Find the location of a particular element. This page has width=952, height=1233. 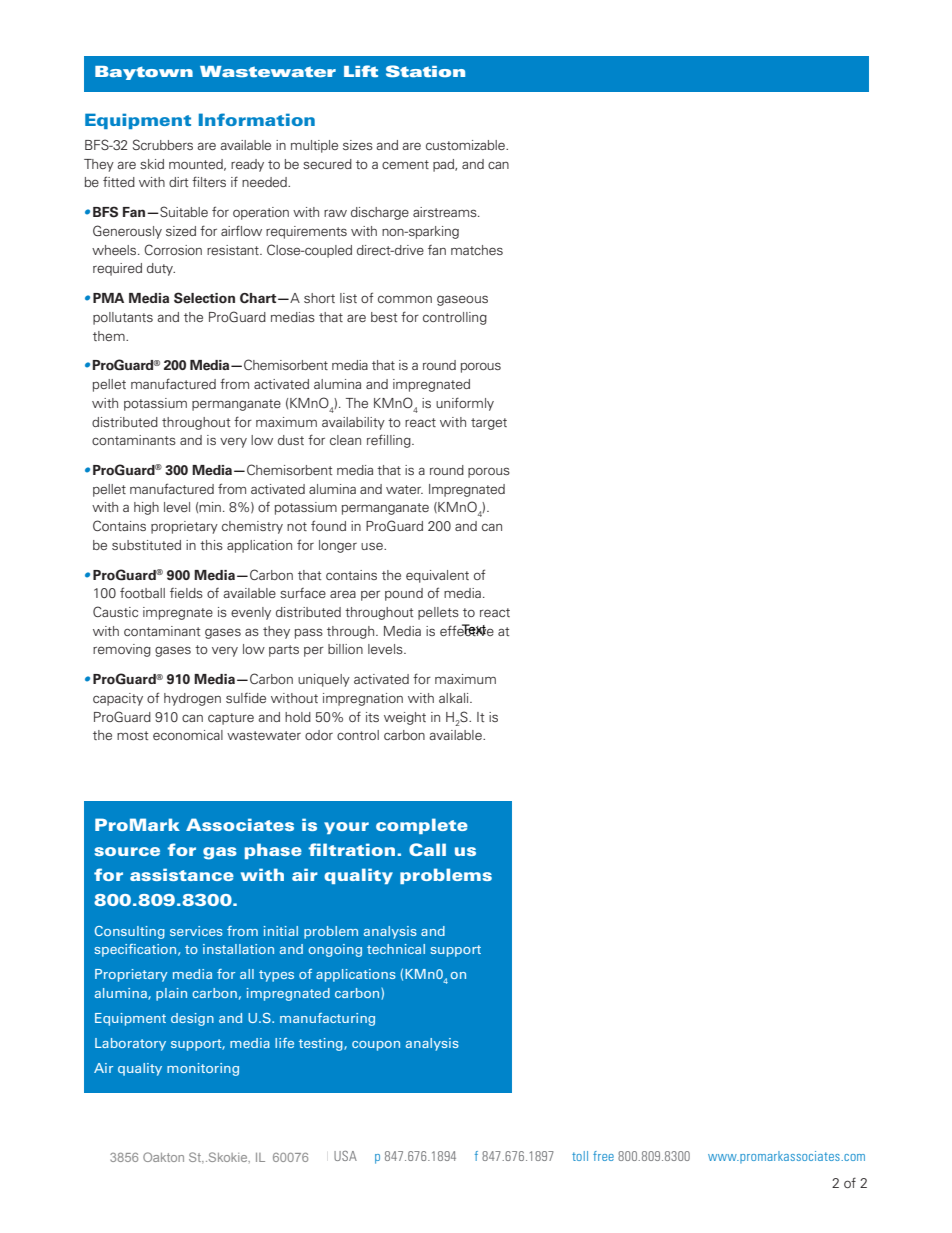

pollutants is located at coordinates (123, 318).
